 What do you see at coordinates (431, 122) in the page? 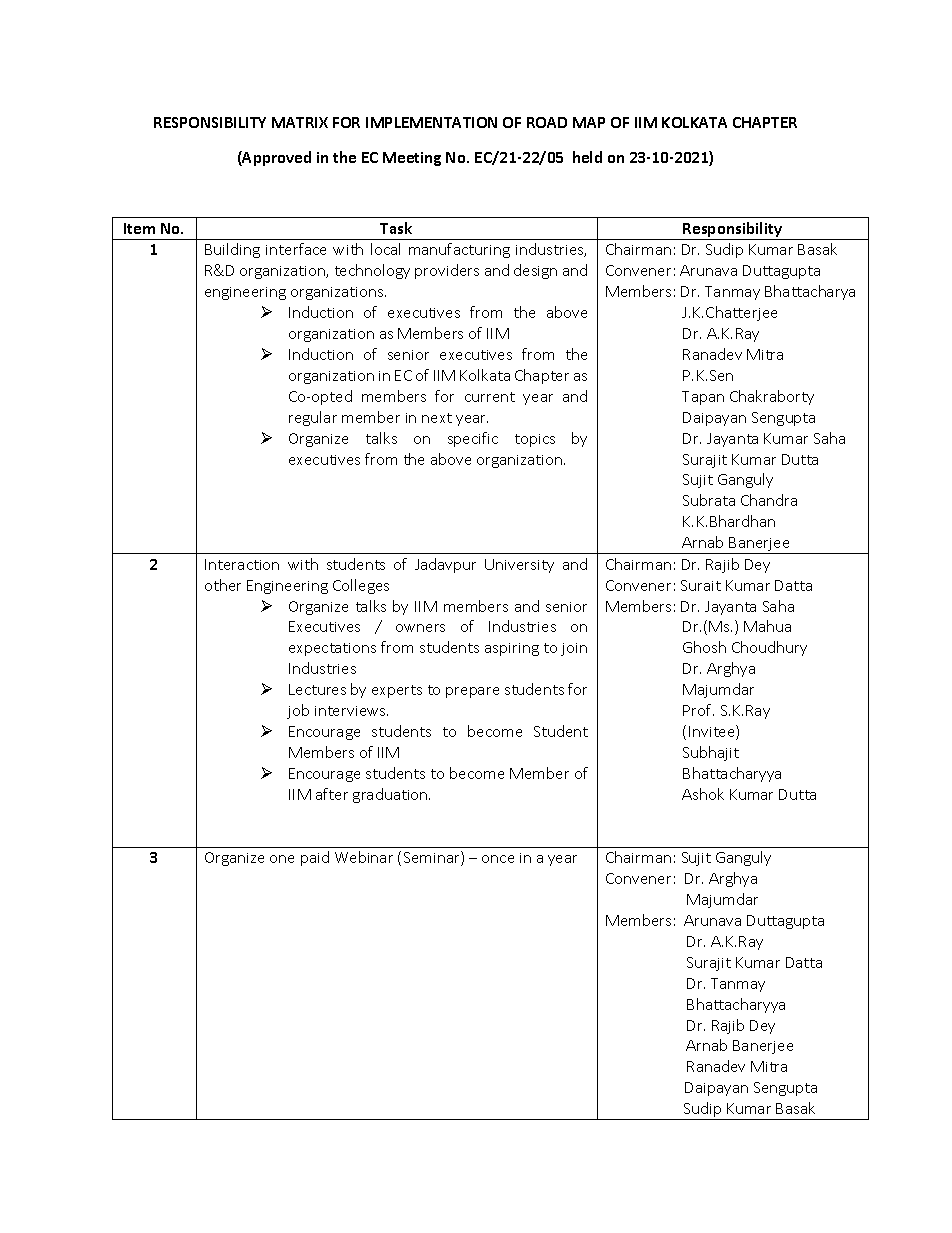
I see `IMPLEMENTATION` at bounding box center [431, 122].
